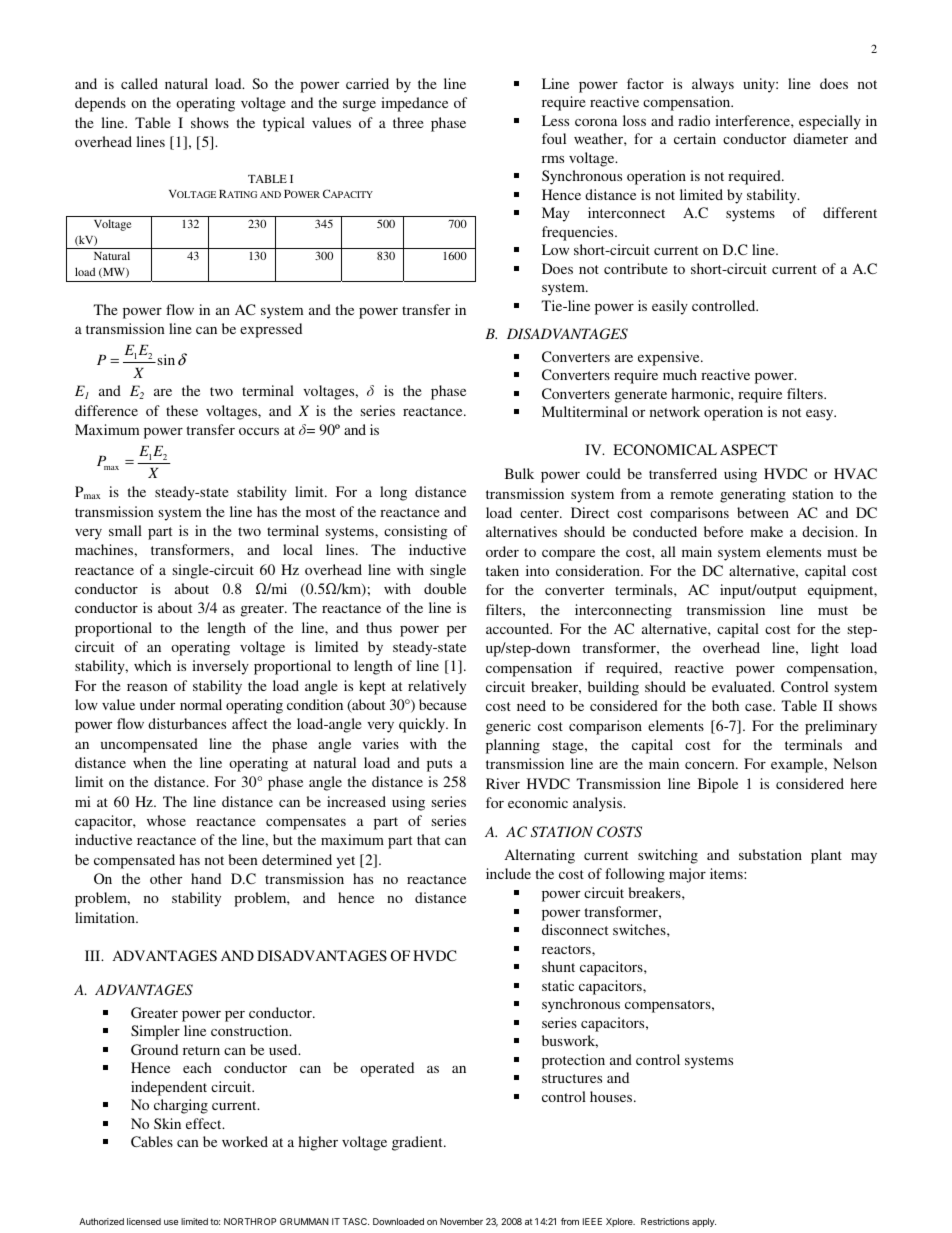 The width and height of the screenshot is (952, 1233). Describe the element at coordinates (414, 104) in the screenshot. I see `impedance` at that location.
